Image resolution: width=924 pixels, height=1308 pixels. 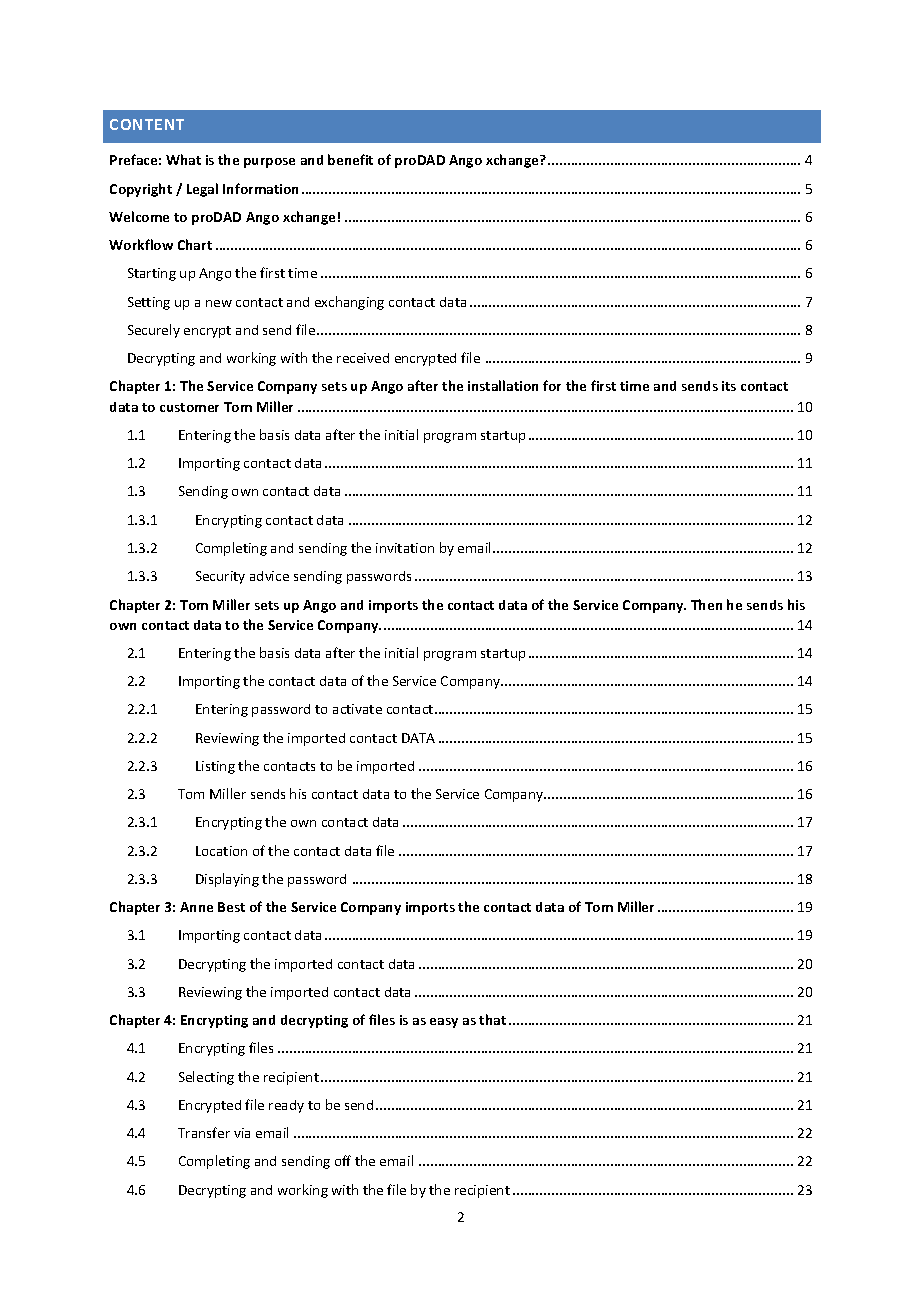 I want to click on Displaying, so click(x=227, y=880).
